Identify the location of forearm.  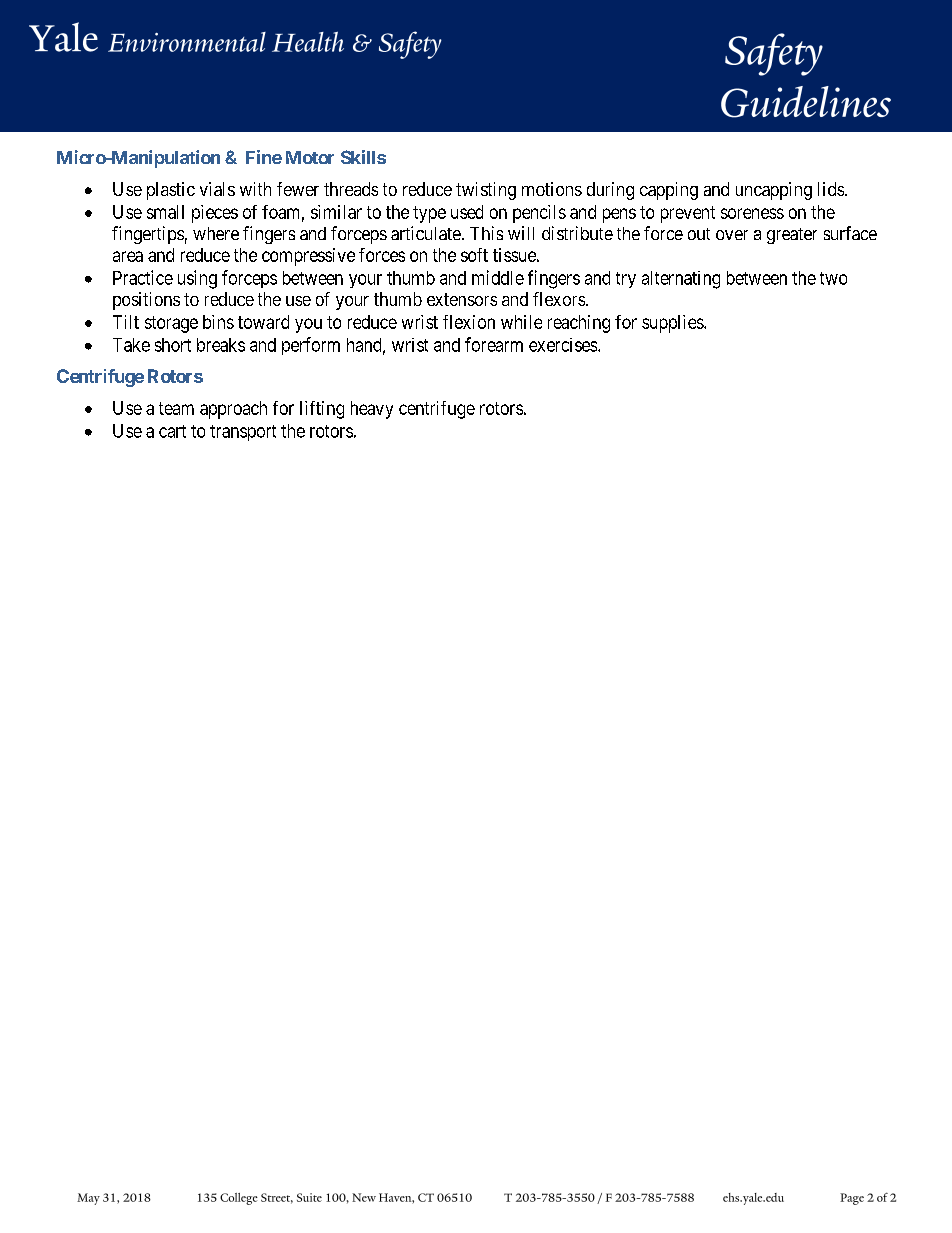
(494, 344).
